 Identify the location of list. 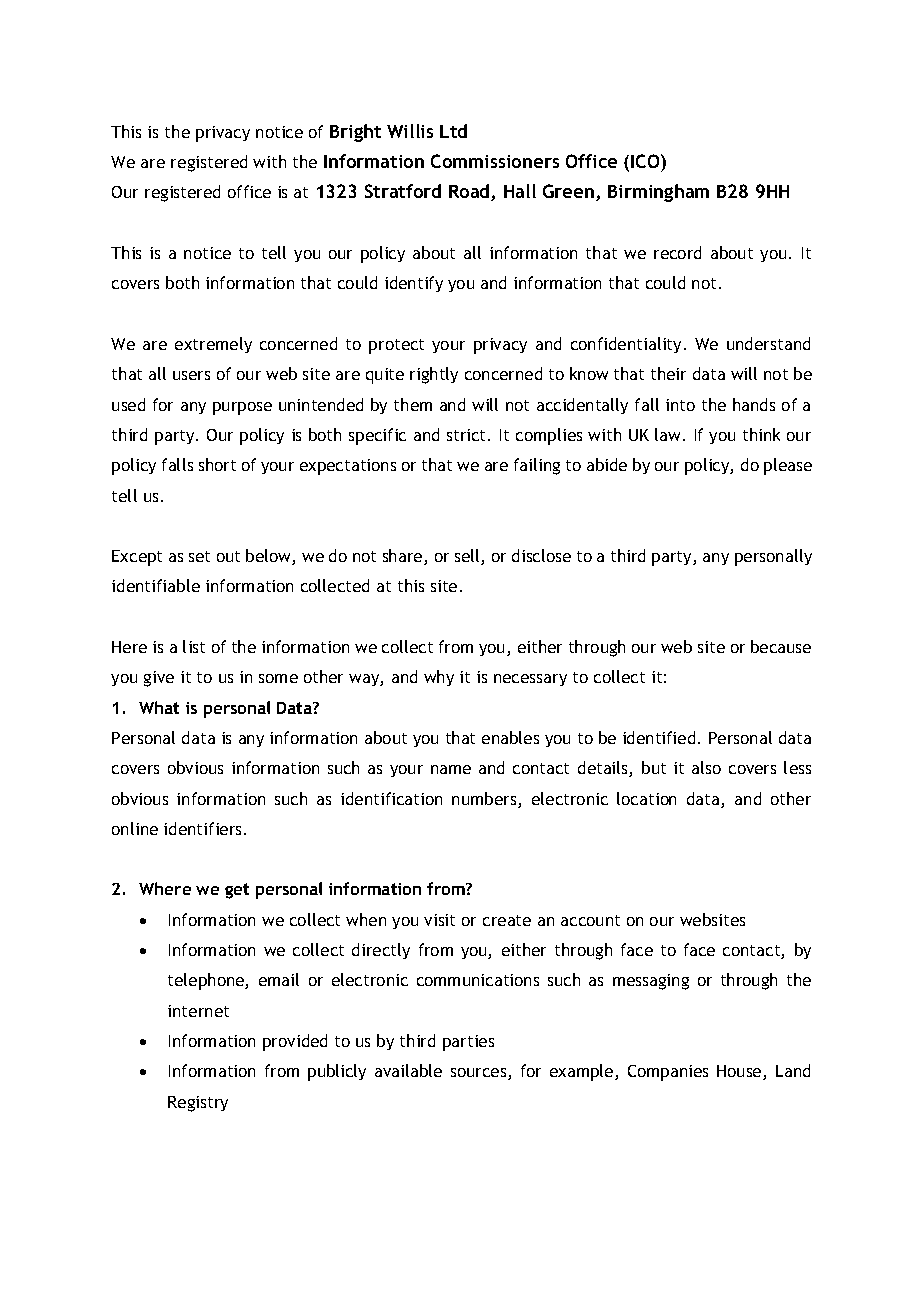
(194, 646).
